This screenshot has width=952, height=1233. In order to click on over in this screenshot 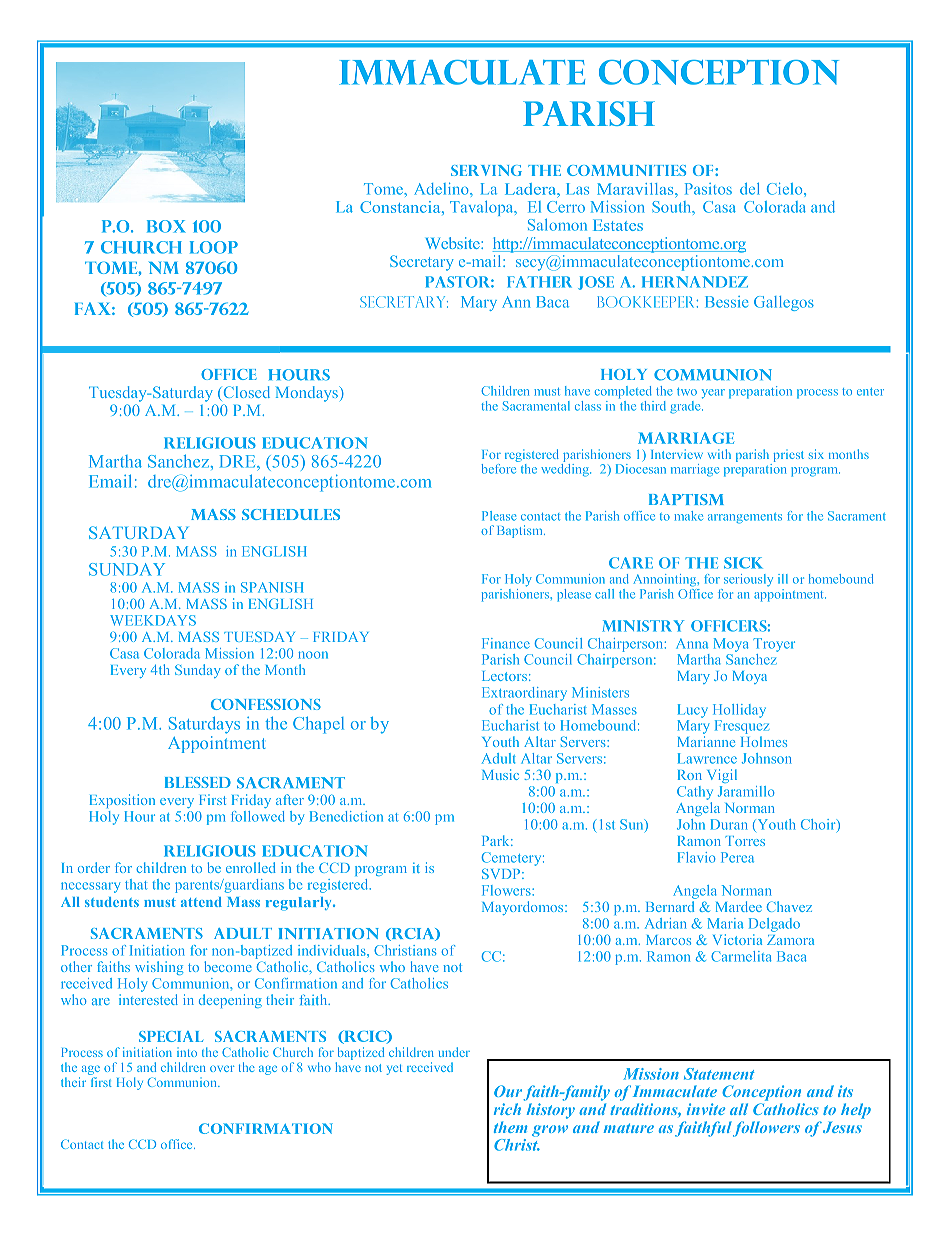, I will do `click(222, 1069)`.
